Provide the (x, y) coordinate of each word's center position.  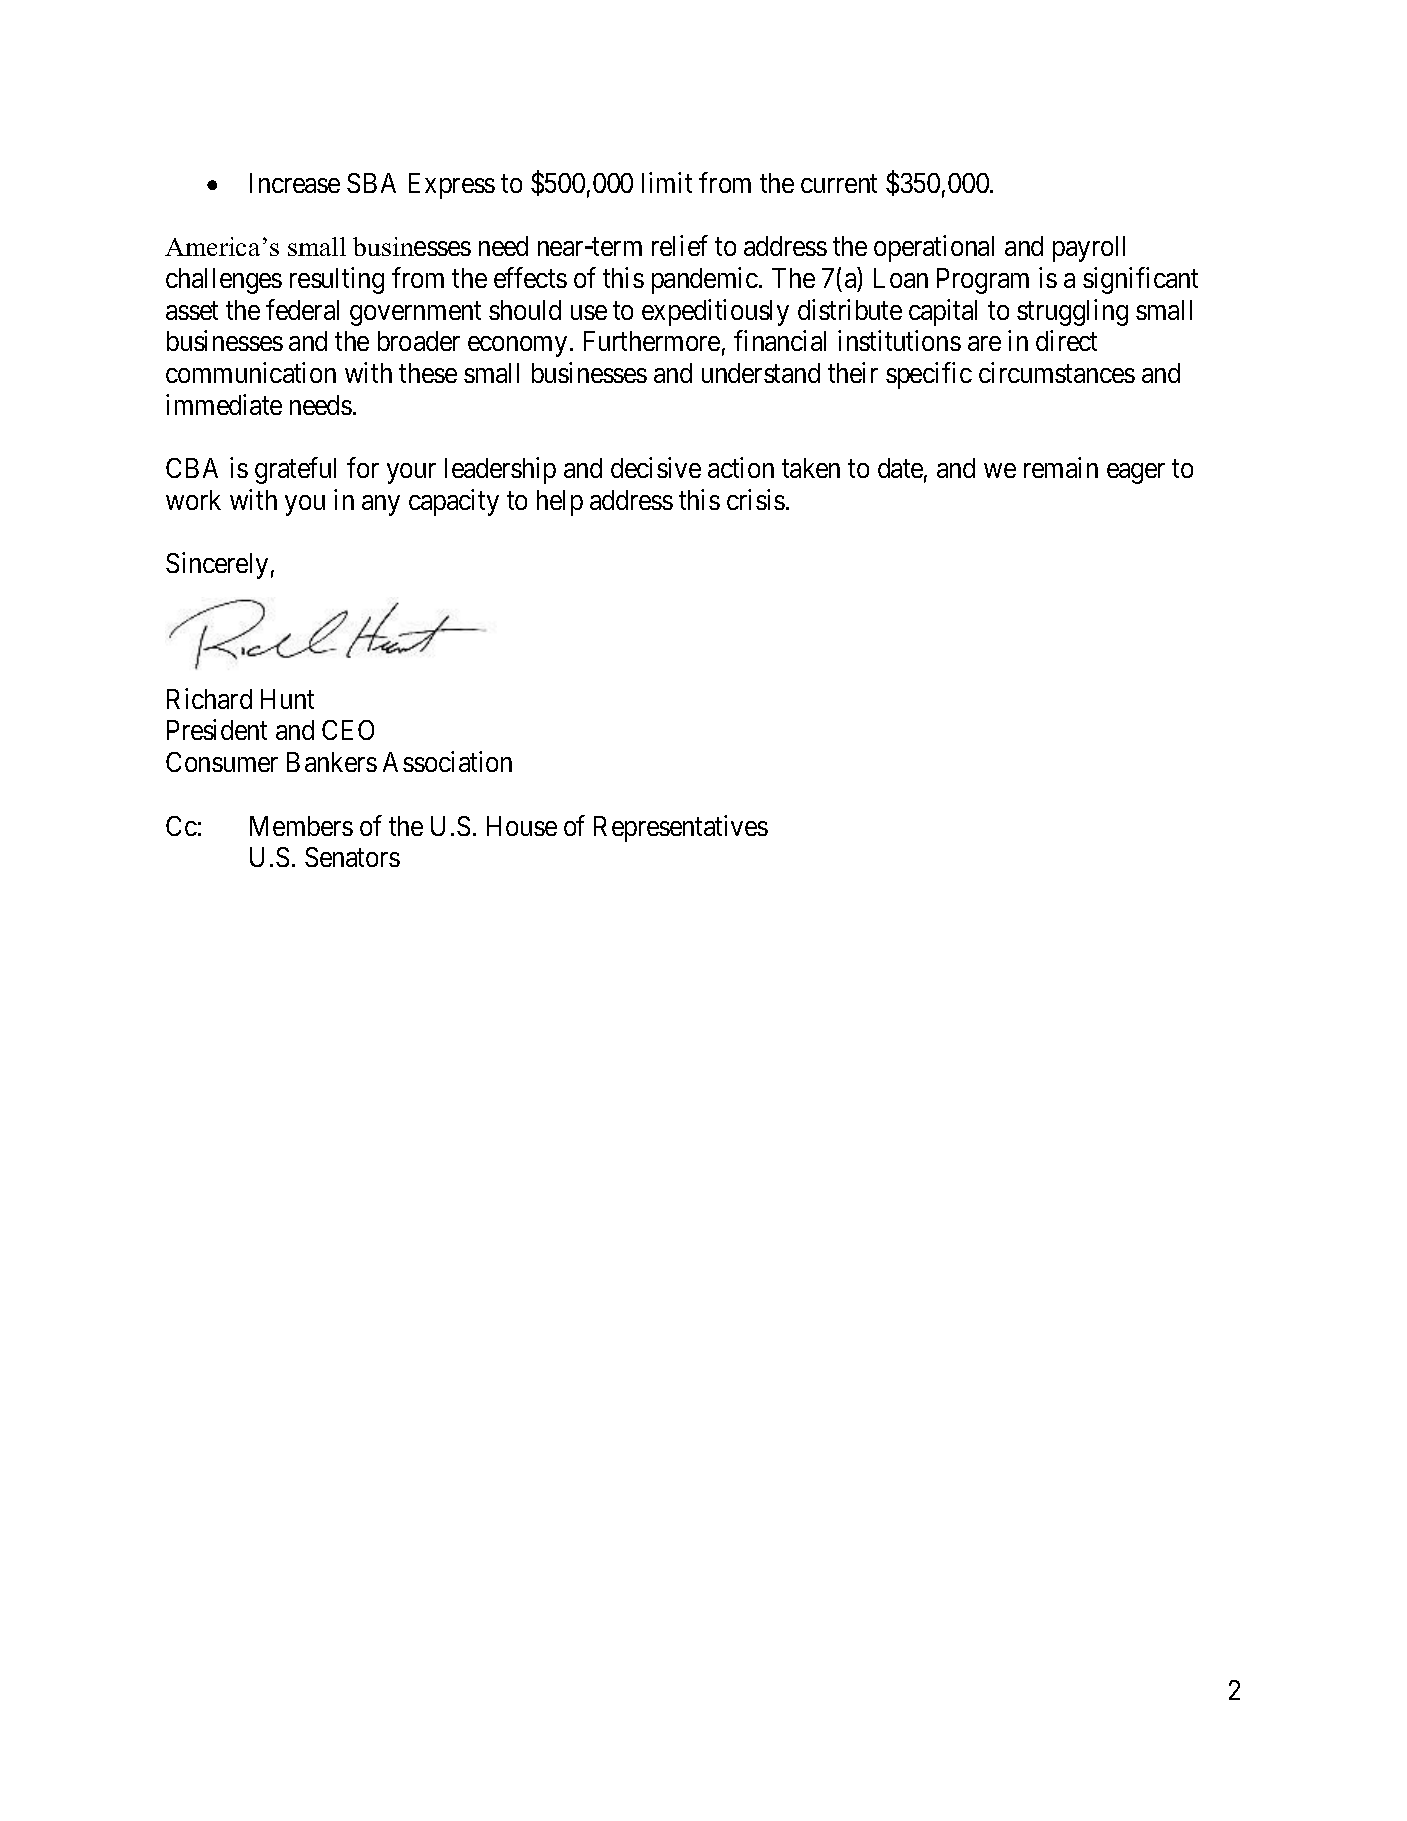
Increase (295, 183)
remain (1061, 467)
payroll (1089, 249)
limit (667, 182)
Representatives (681, 828)
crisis (756, 499)
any (381, 505)
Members (301, 826)
